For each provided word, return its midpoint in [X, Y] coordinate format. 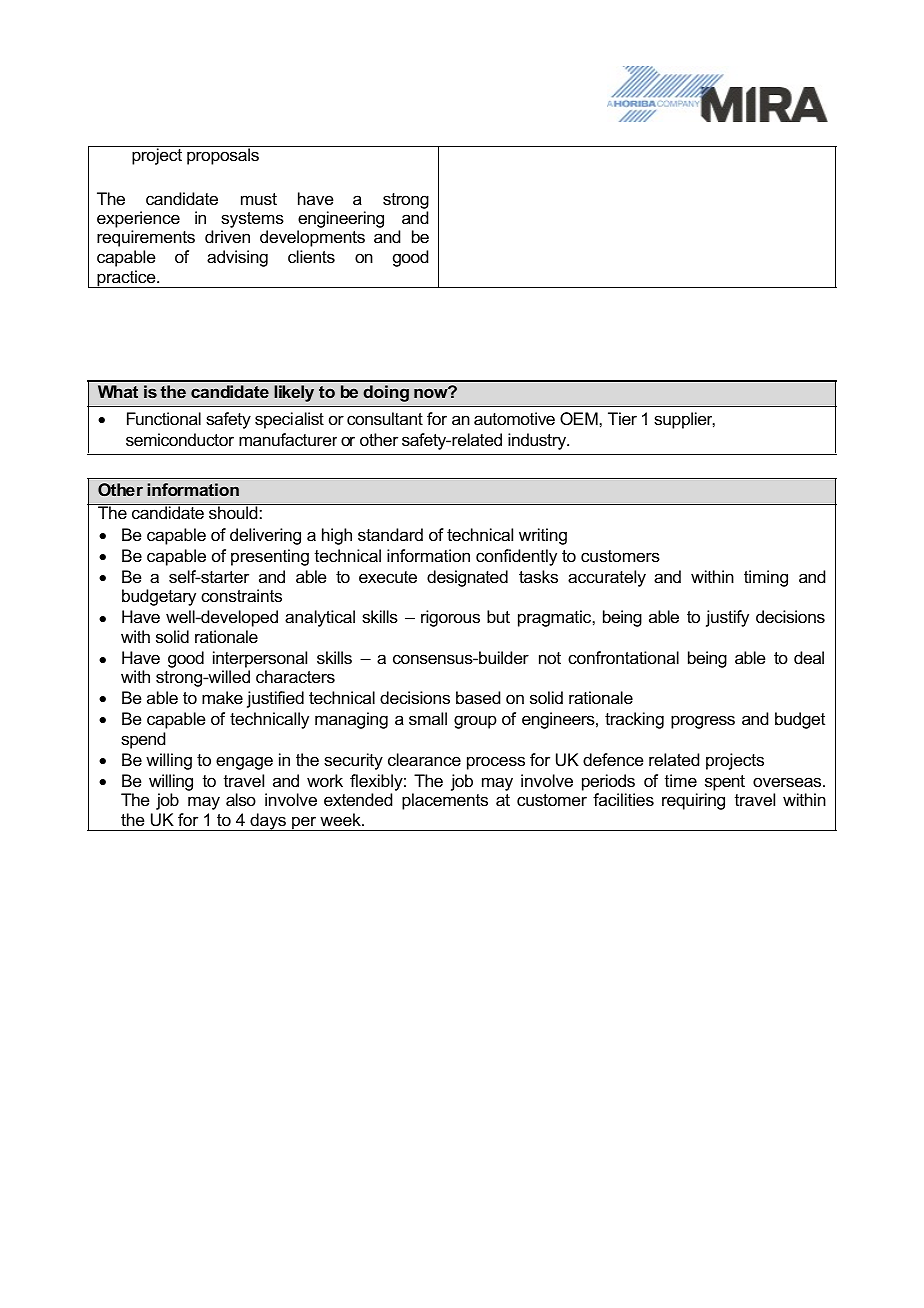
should [233, 512]
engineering [340, 221]
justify [727, 618]
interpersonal [260, 659]
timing [766, 578]
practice [126, 279]
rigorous [450, 618]
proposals [223, 156]
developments [312, 238]
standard [390, 534]
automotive [514, 418]
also [241, 799]
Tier [622, 418]
